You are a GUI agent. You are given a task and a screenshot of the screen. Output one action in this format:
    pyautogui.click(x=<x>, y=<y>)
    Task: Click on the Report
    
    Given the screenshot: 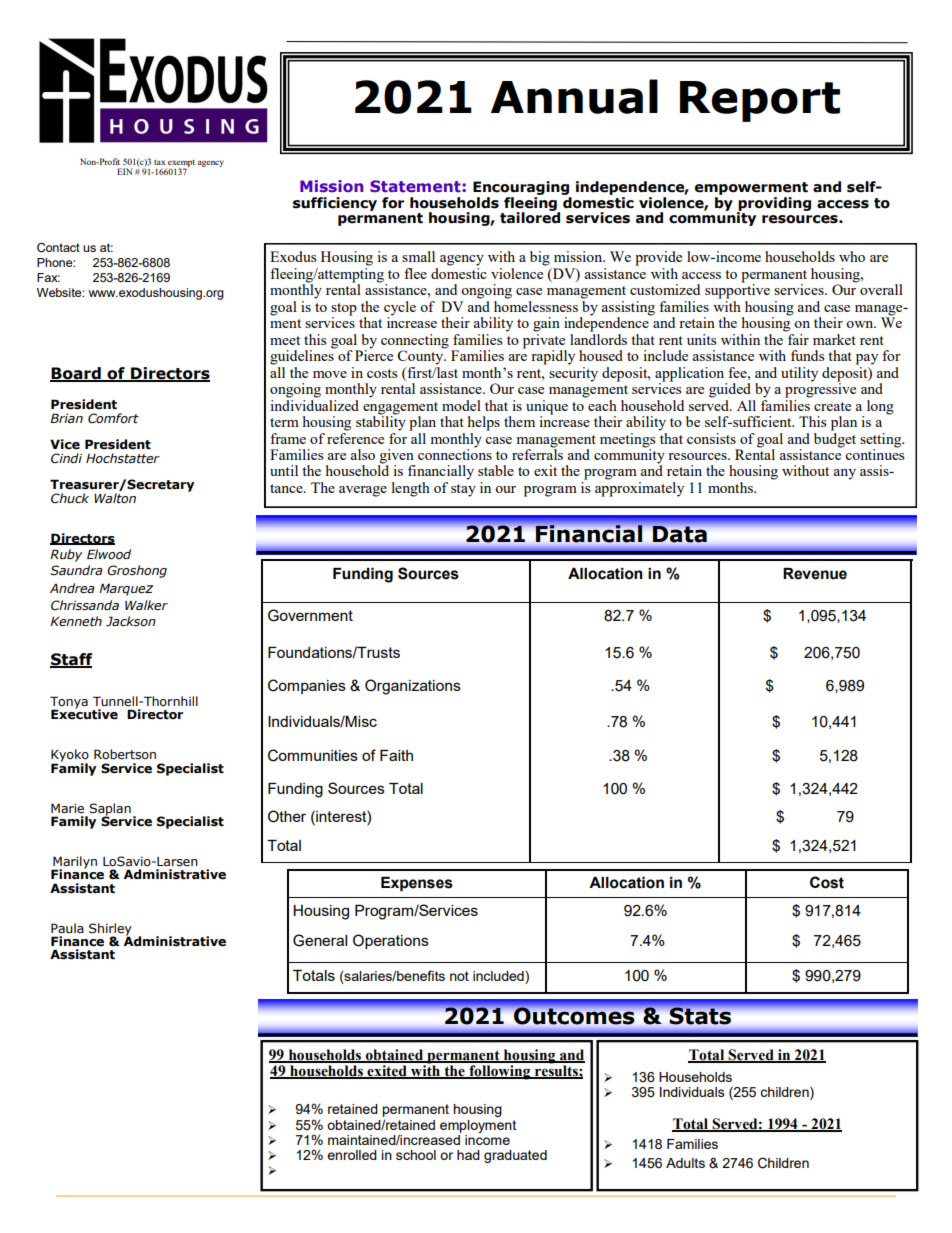 What is the action you would take?
    pyautogui.click(x=760, y=101)
